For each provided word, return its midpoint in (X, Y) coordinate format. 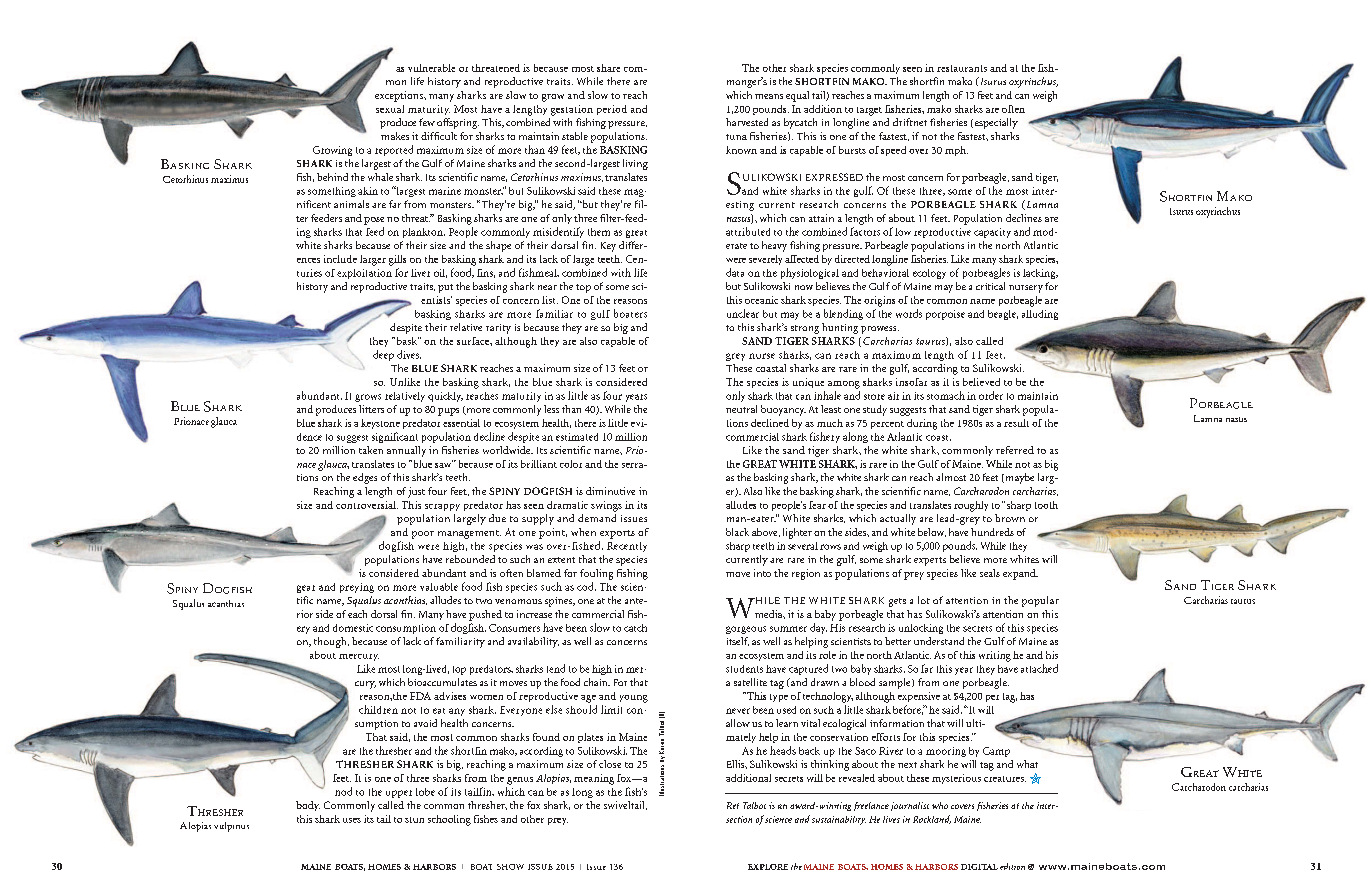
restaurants (962, 68)
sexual (390, 109)
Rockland (932, 819)
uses (352, 820)
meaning (594, 779)
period (612, 110)
